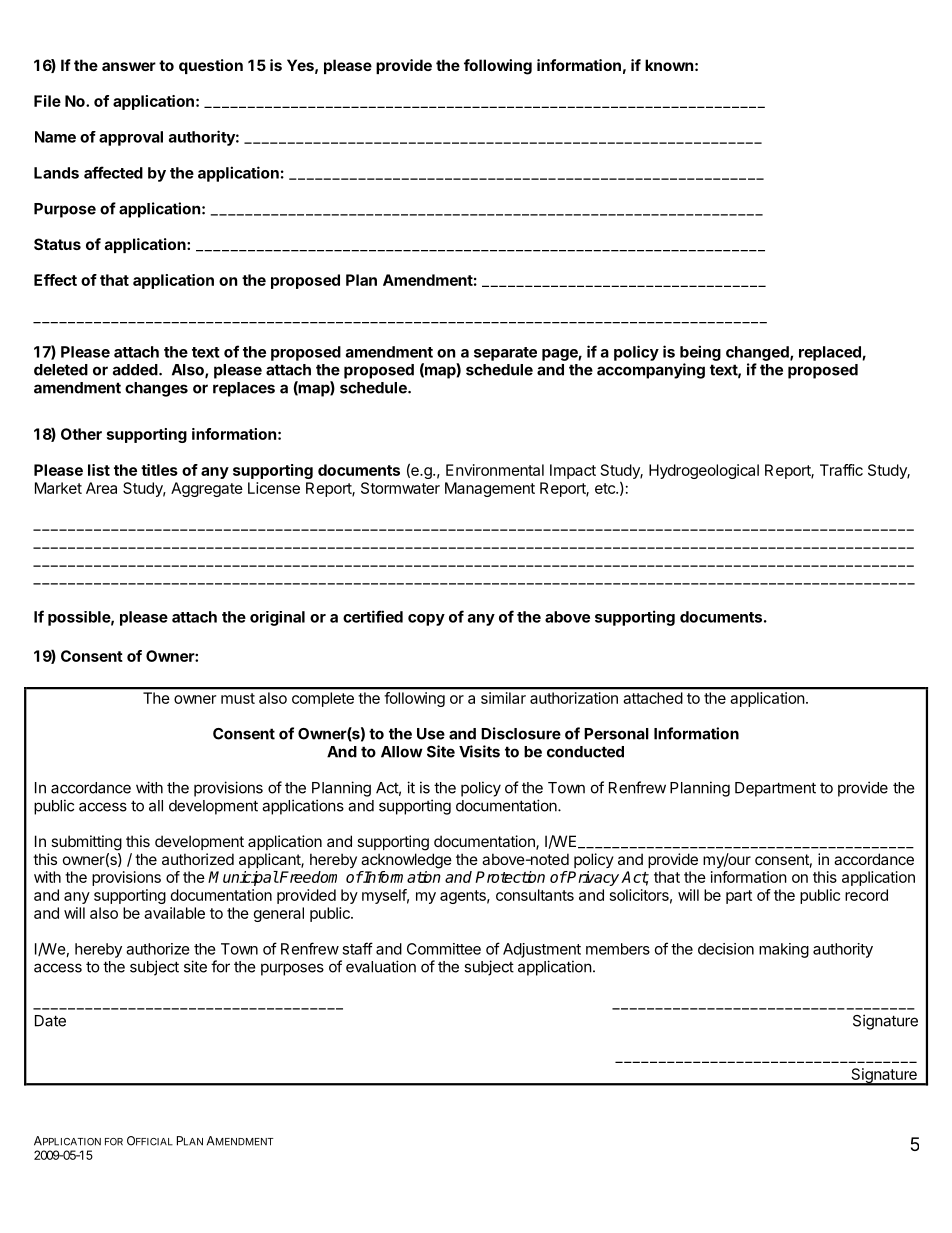  I want to click on answer, so click(129, 66).
